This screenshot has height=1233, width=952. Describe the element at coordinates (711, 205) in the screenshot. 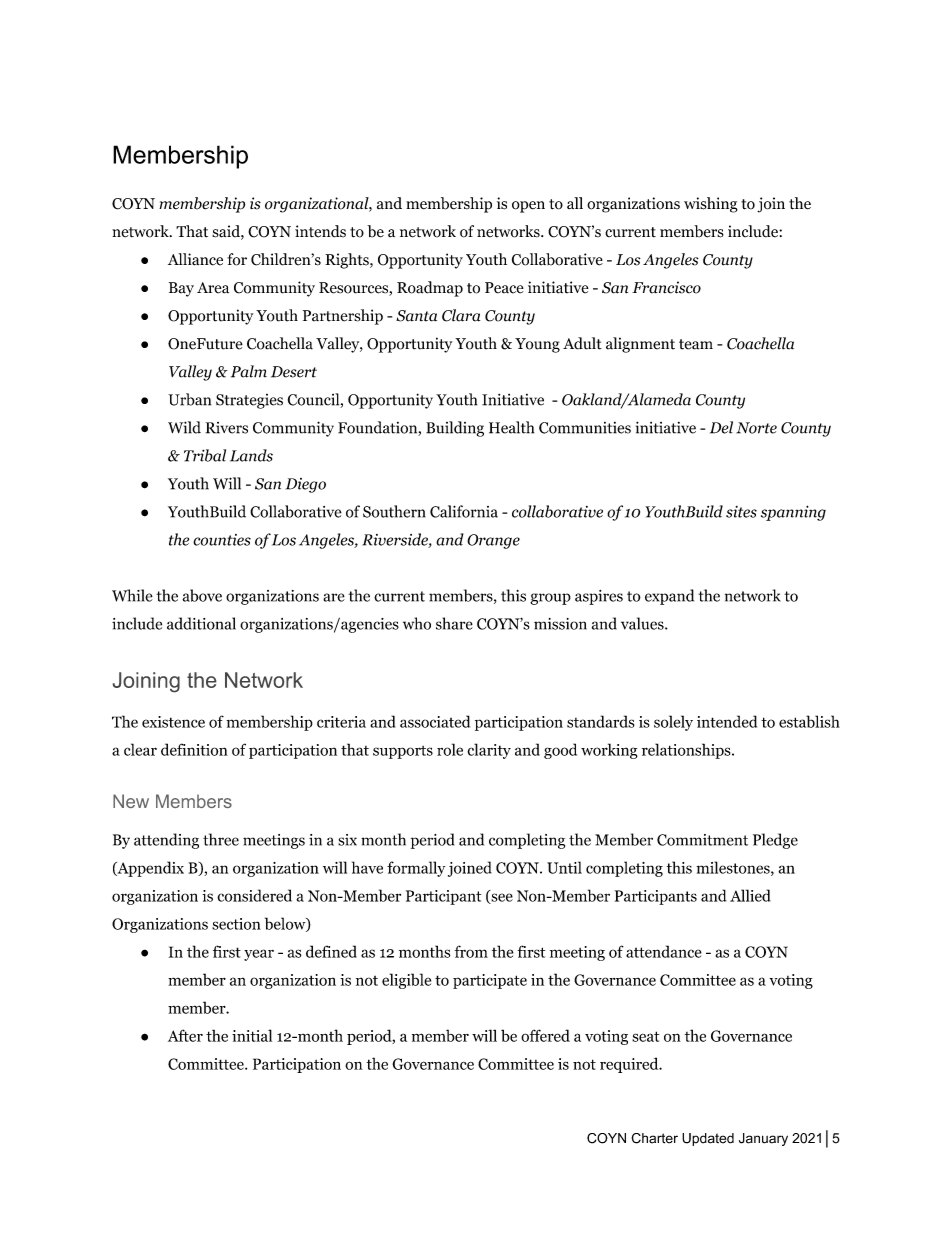

I see `wishing` at that location.
